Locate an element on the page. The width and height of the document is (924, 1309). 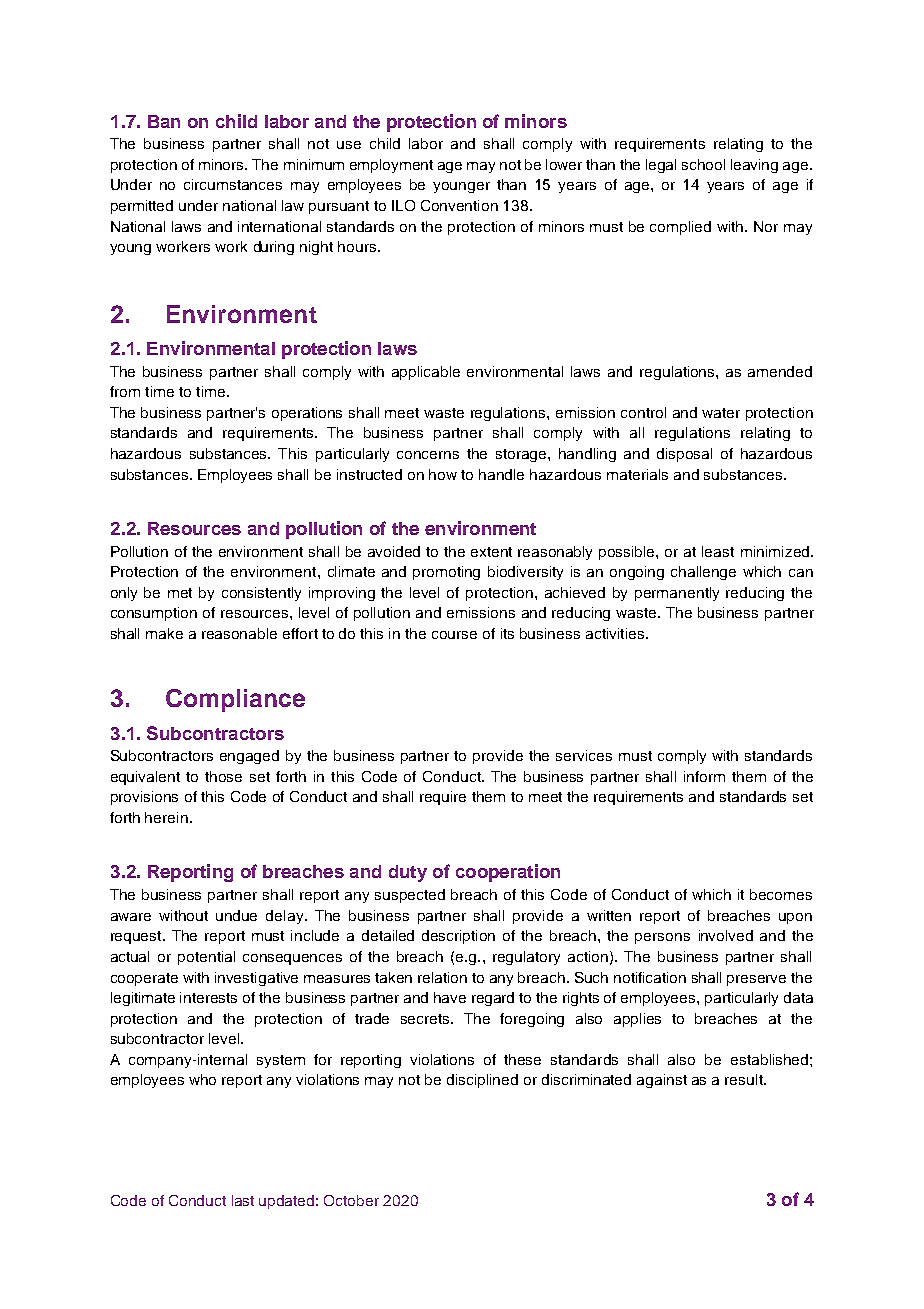
Convention is located at coordinates (459, 205).
